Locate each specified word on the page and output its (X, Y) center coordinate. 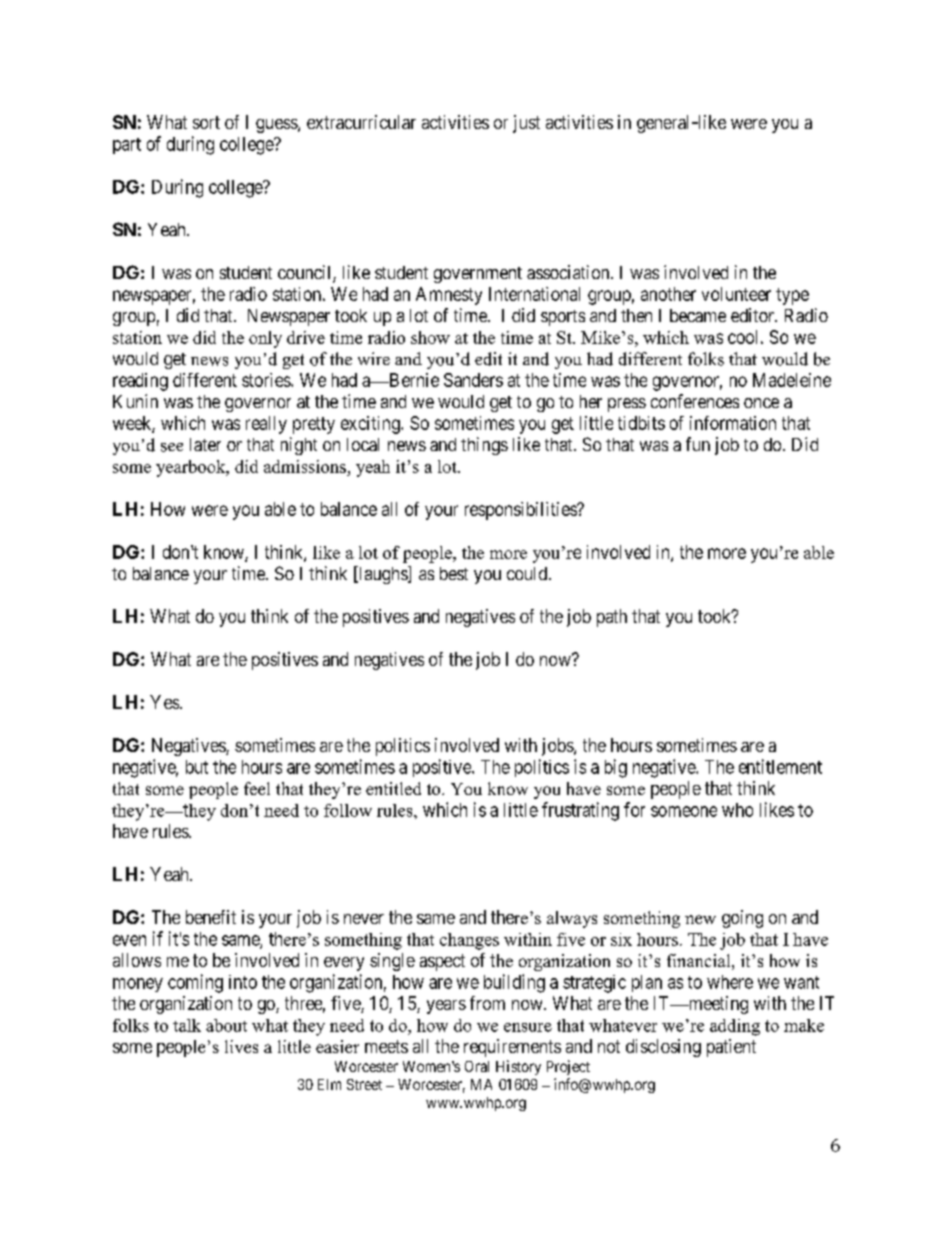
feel (257, 788)
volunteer (736, 294)
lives (241, 1046)
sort (206, 122)
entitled (393, 788)
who (737, 810)
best (454, 573)
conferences (695, 401)
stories (267, 380)
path (612, 618)
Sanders (473, 380)
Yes (165, 702)
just (526, 124)
